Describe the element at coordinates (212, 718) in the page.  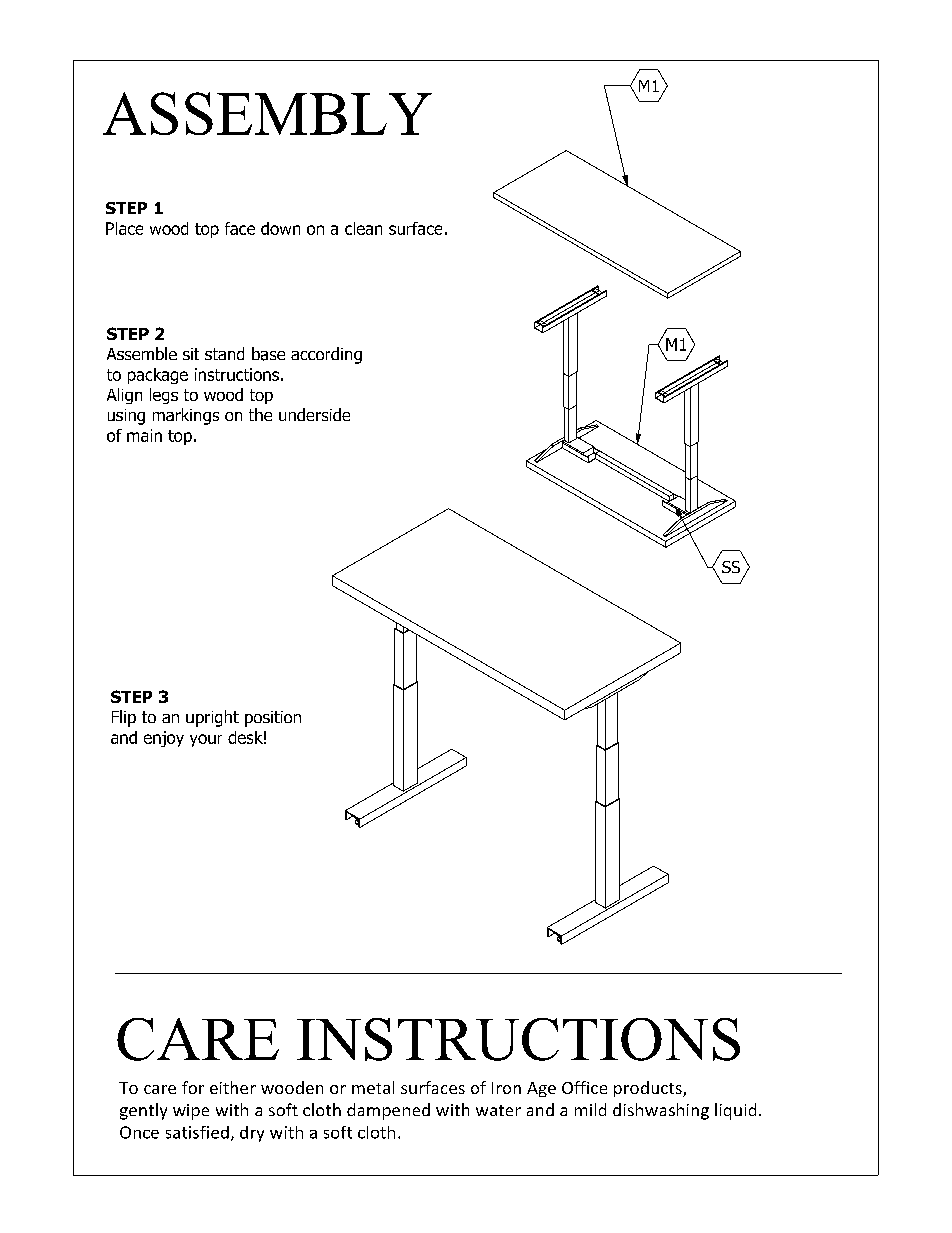
I see `upright` at that location.
